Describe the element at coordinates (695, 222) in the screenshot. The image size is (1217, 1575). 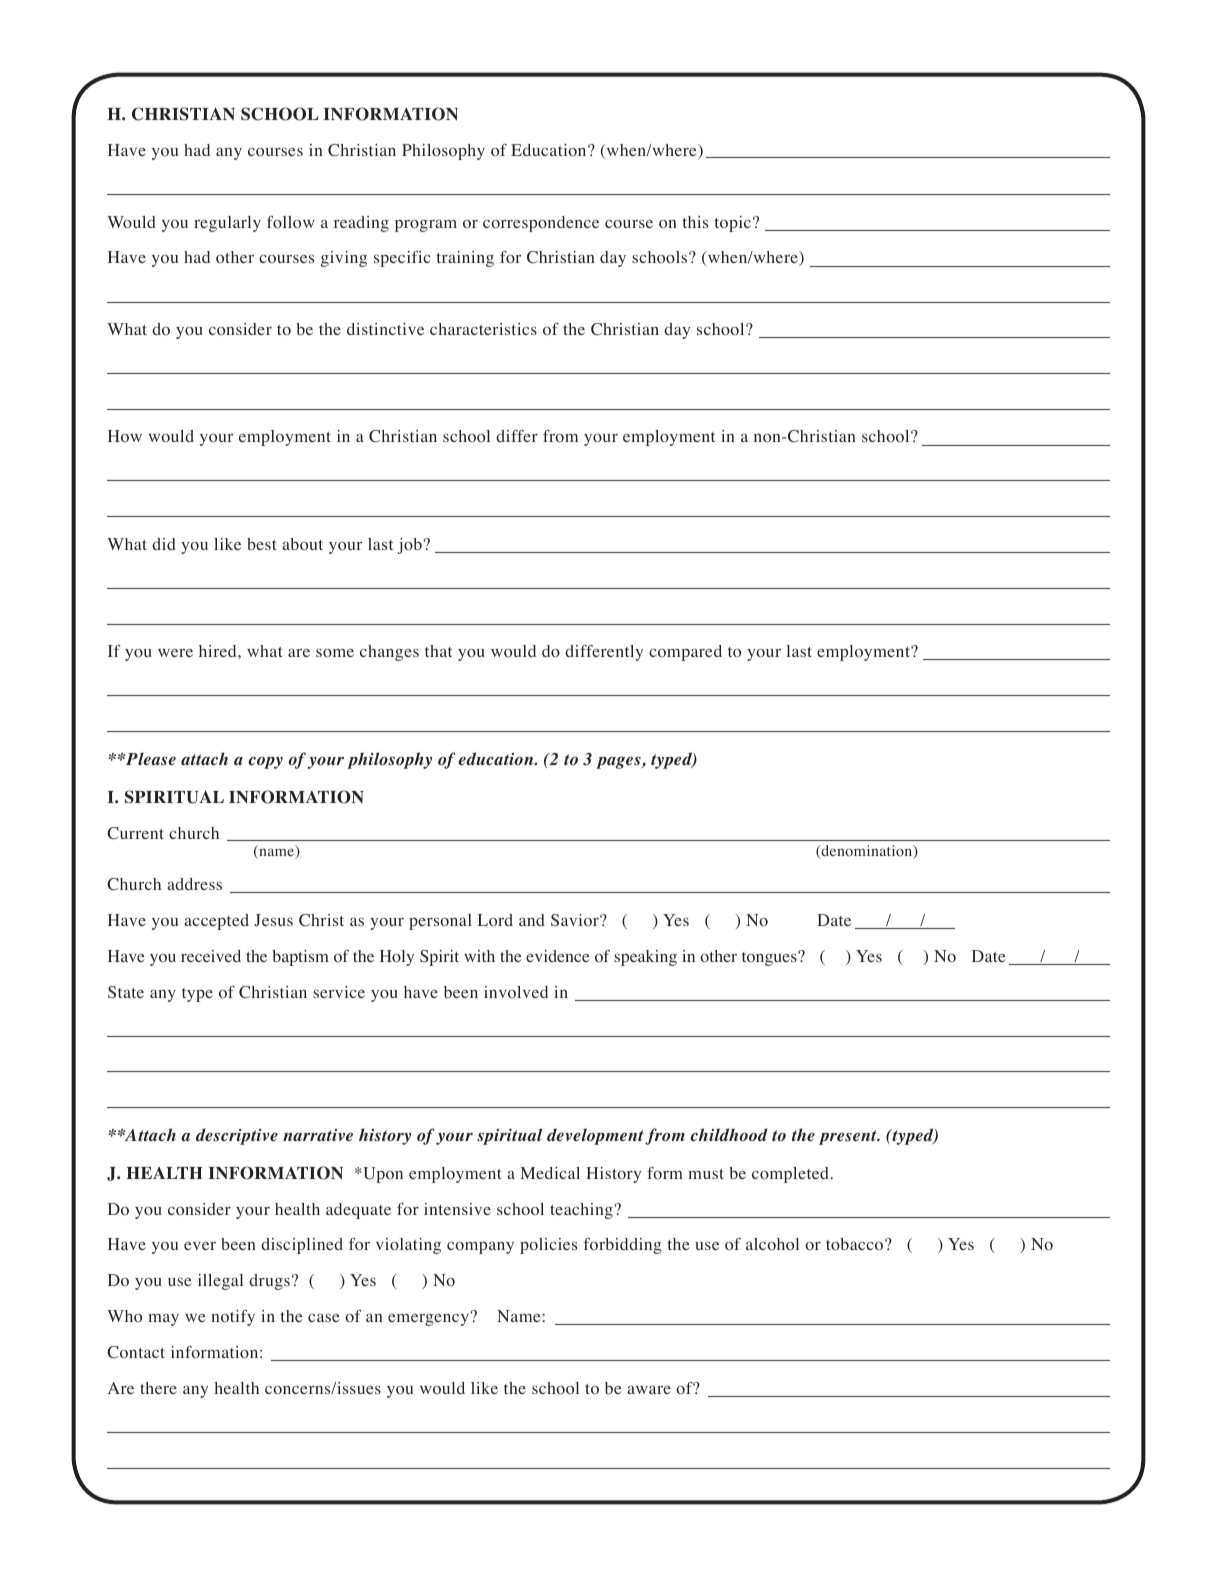
I see `this` at that location.
